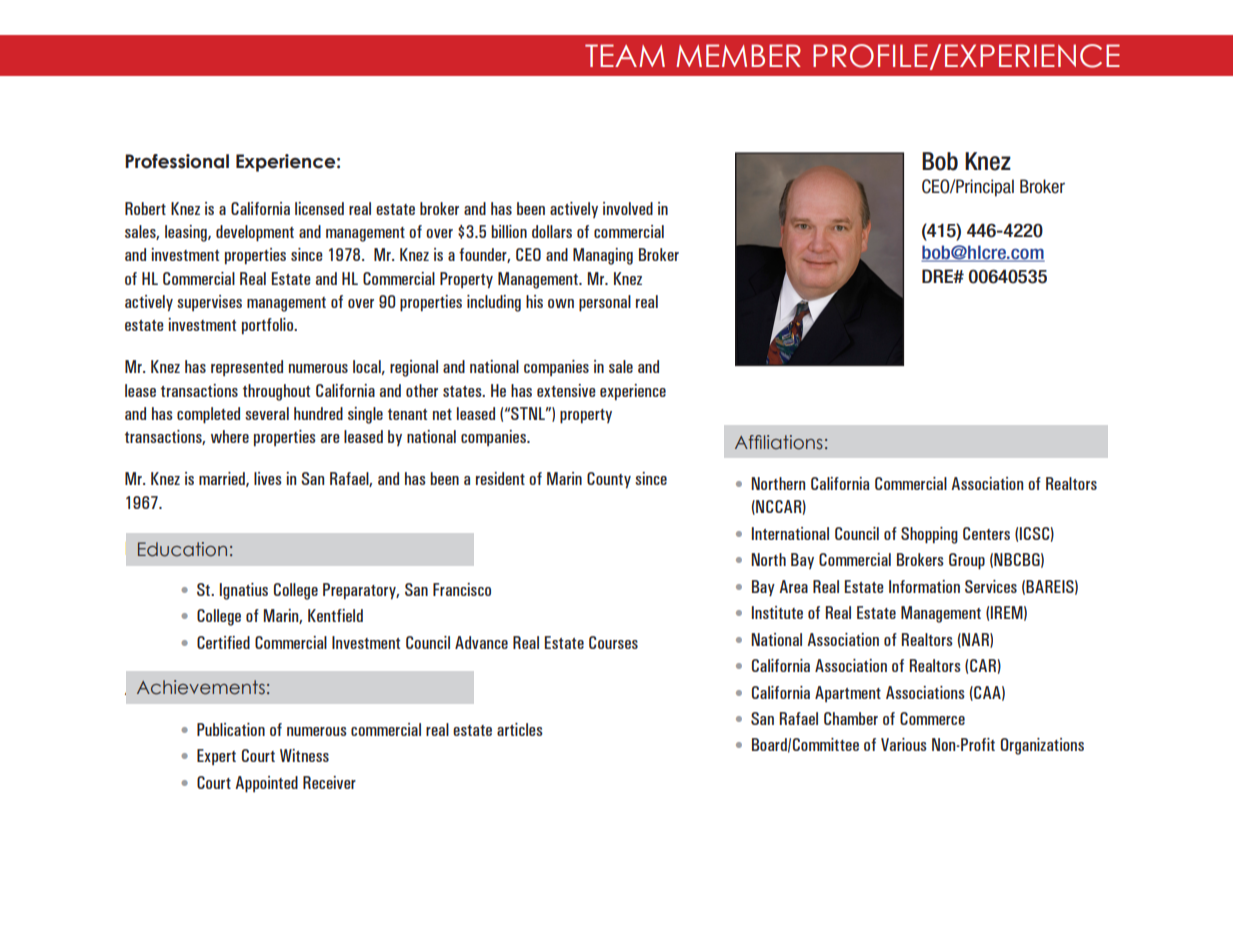 This screenshot has width=1233, height=952. I want to click on TEAM, so click(625, 55).
